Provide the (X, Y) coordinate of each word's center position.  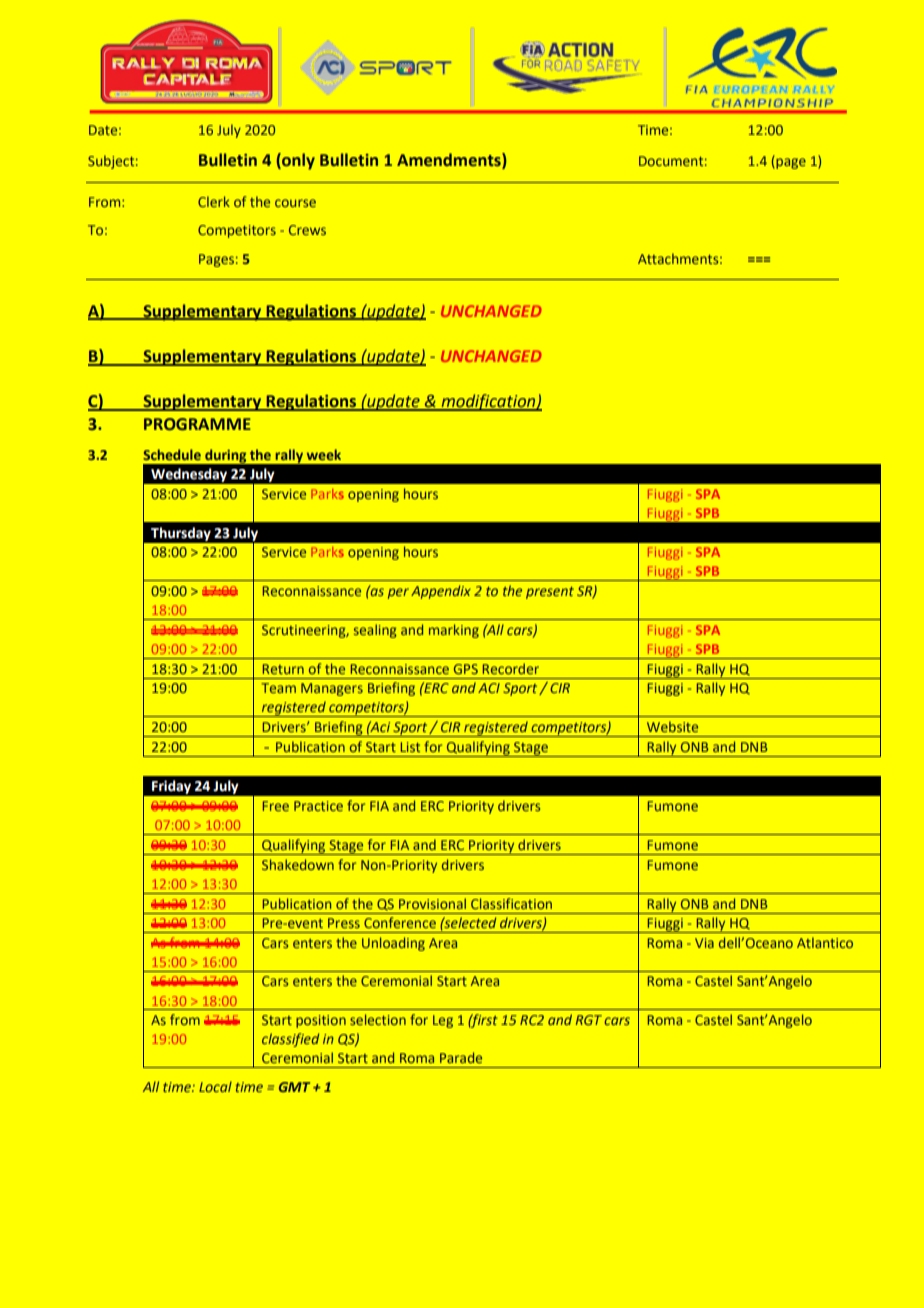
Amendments (450, 161)
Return (283, 669)
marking (454, 631)
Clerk (214, 201)
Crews (307, 230)
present (550, 593)
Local (215, 1086)
